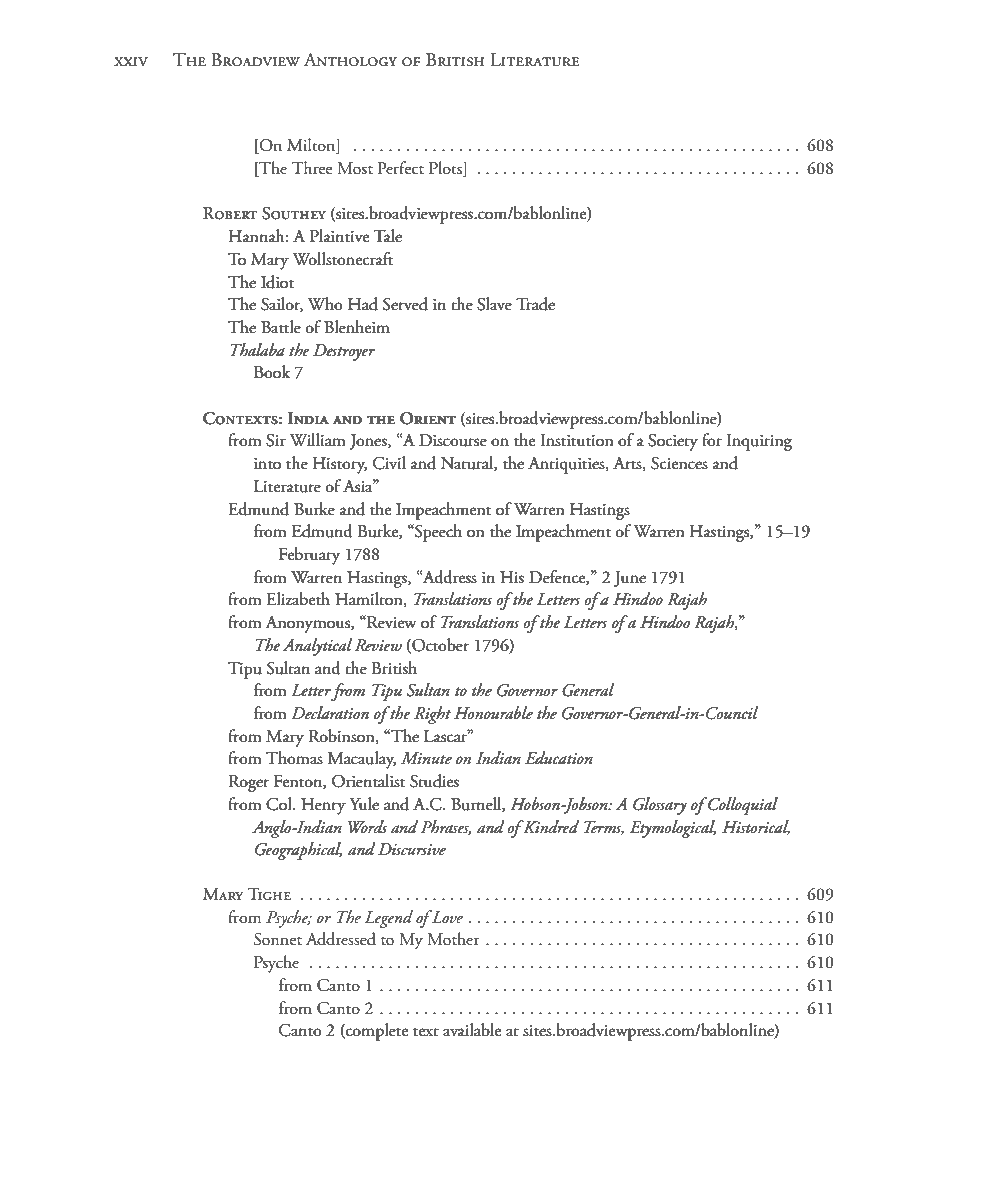 The image size is (1007, 1204). Describe the element at coordinates (401, 168) in the screenshot. I see `Perfect` at that location.
